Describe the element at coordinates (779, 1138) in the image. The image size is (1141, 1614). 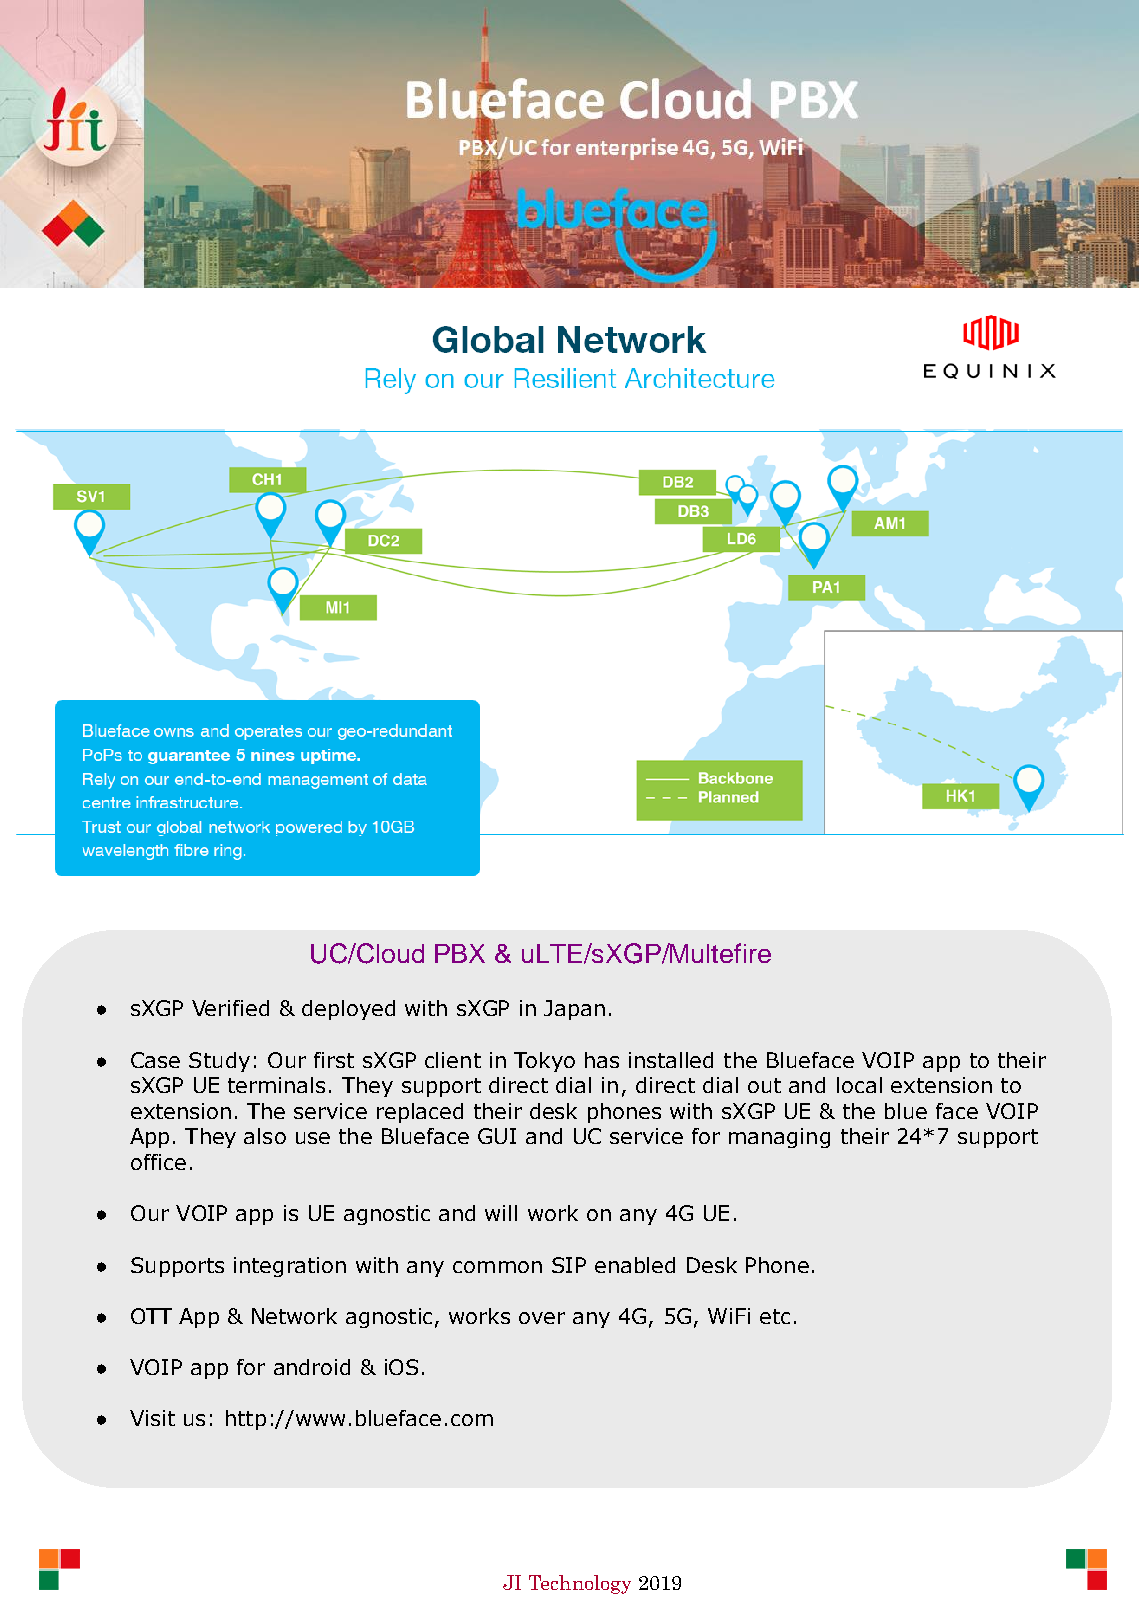
I see `managing` at that location.
